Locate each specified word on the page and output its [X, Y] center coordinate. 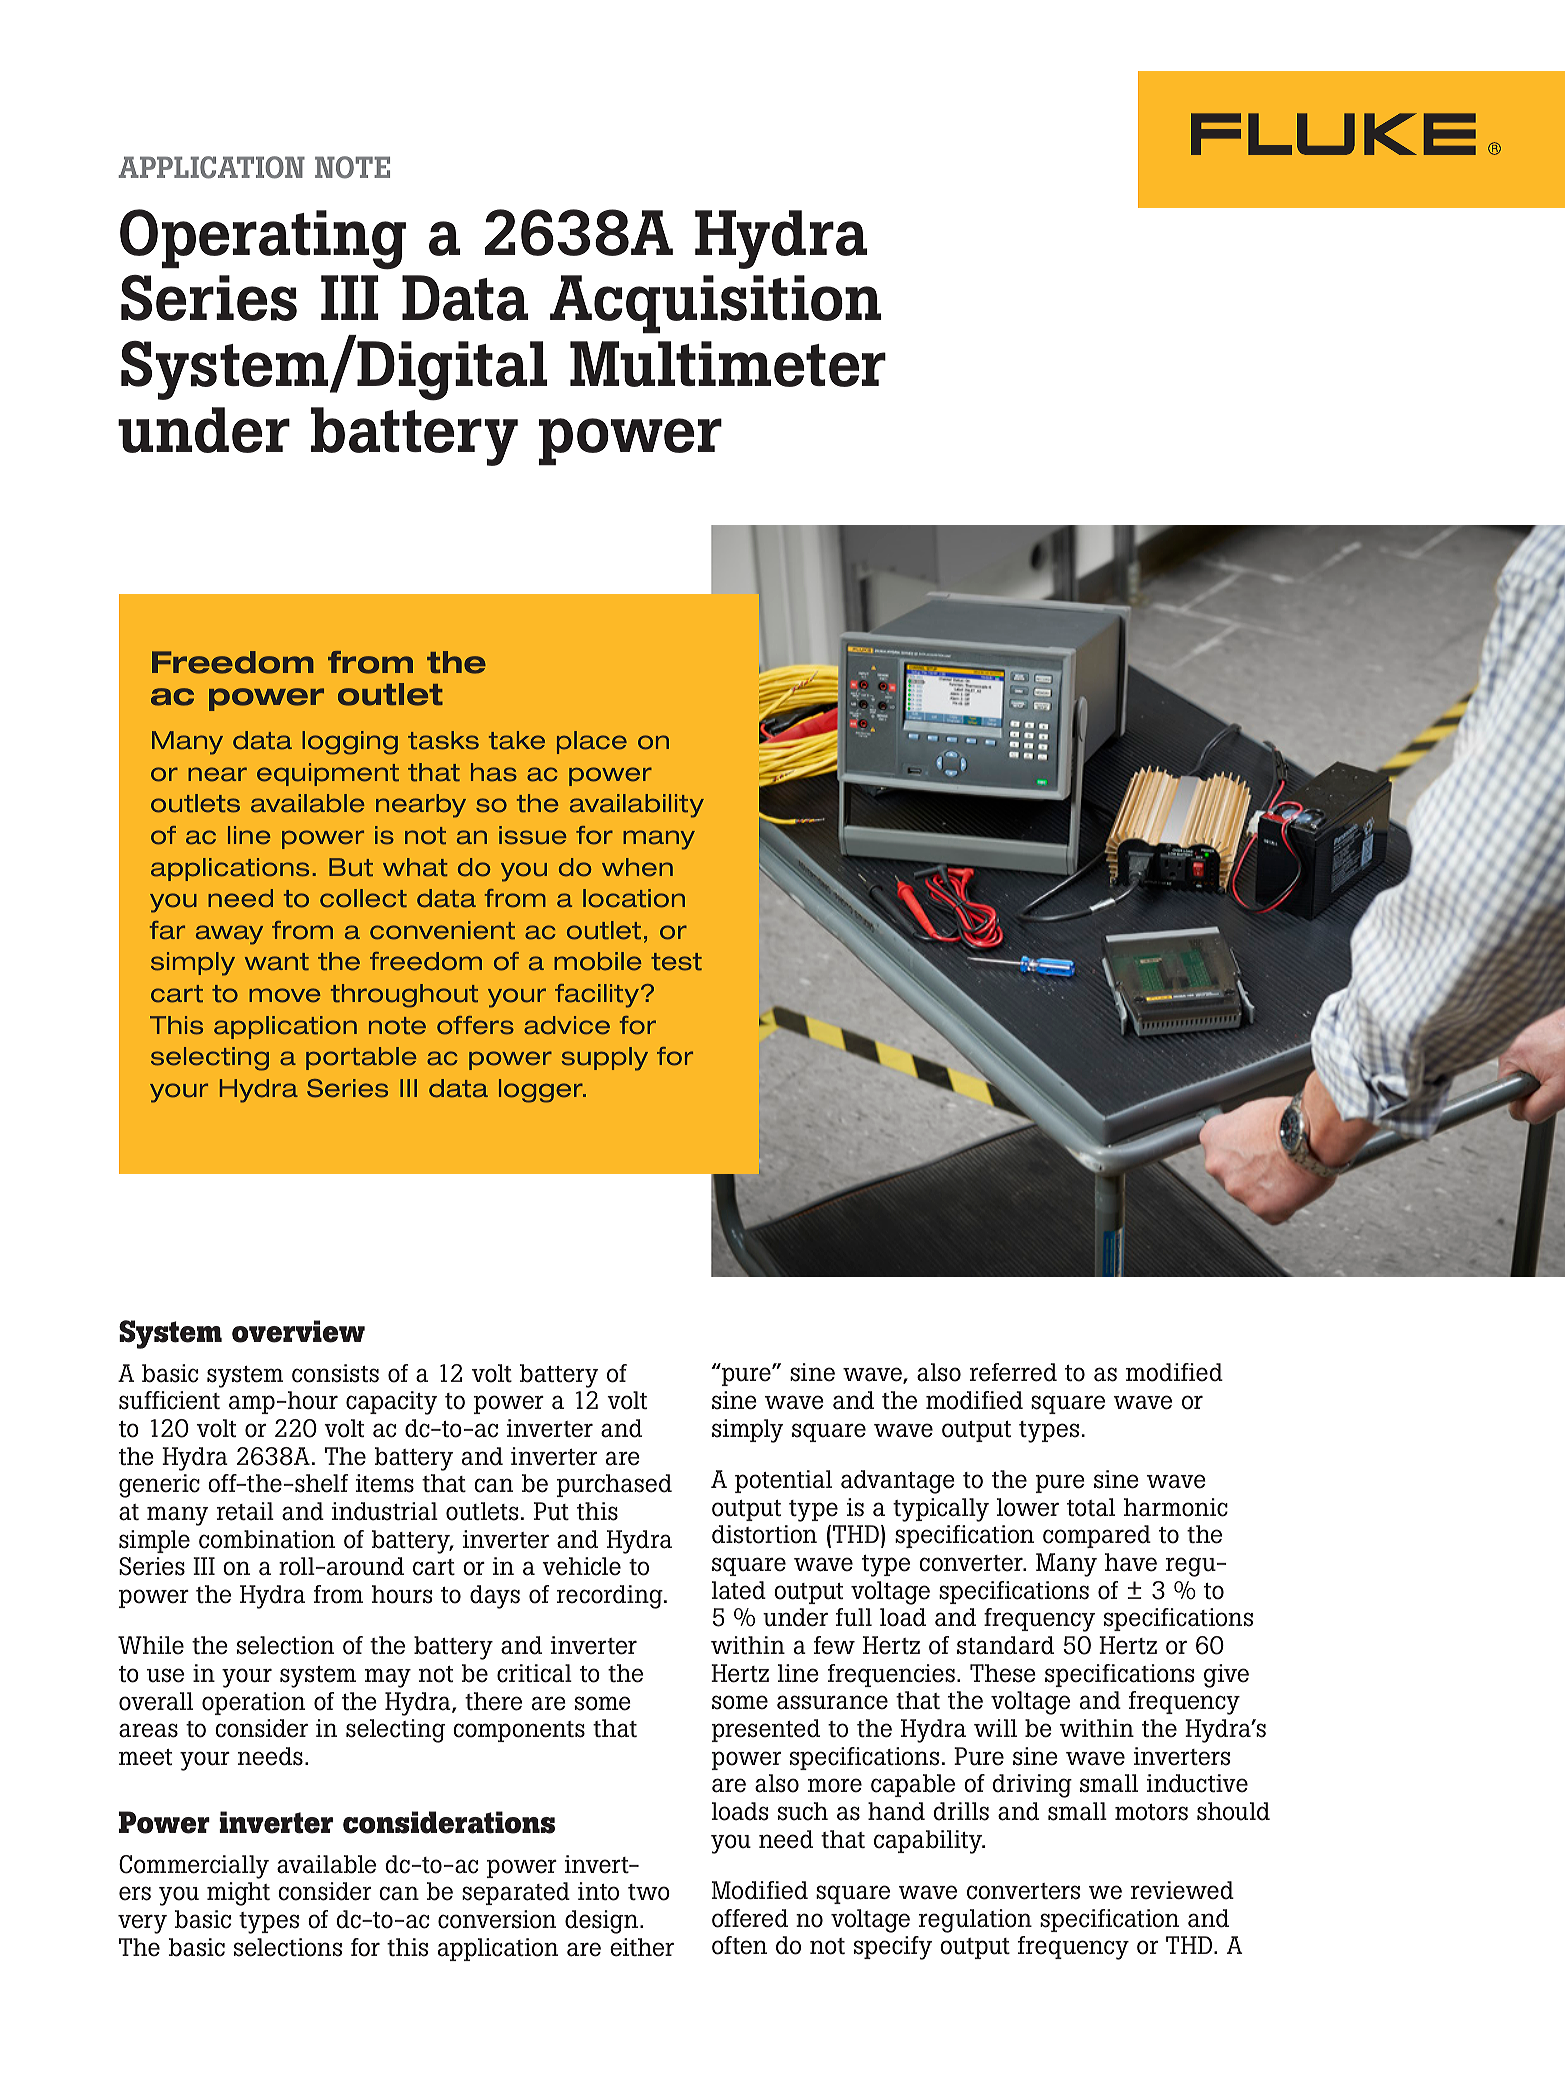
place [592, 742]
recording [611, 1597]
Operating [263, 239]
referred [1013, 1372]
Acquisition [715, 304]
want [277, 962]
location [634, 898]
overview [298, 1331]
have [1131, 1562]
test [676, 962]
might [238, 1894]
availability [637, 806]
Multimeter [728, 364]
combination [267, 1539]
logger [542, 1091]
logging [350, 743]
